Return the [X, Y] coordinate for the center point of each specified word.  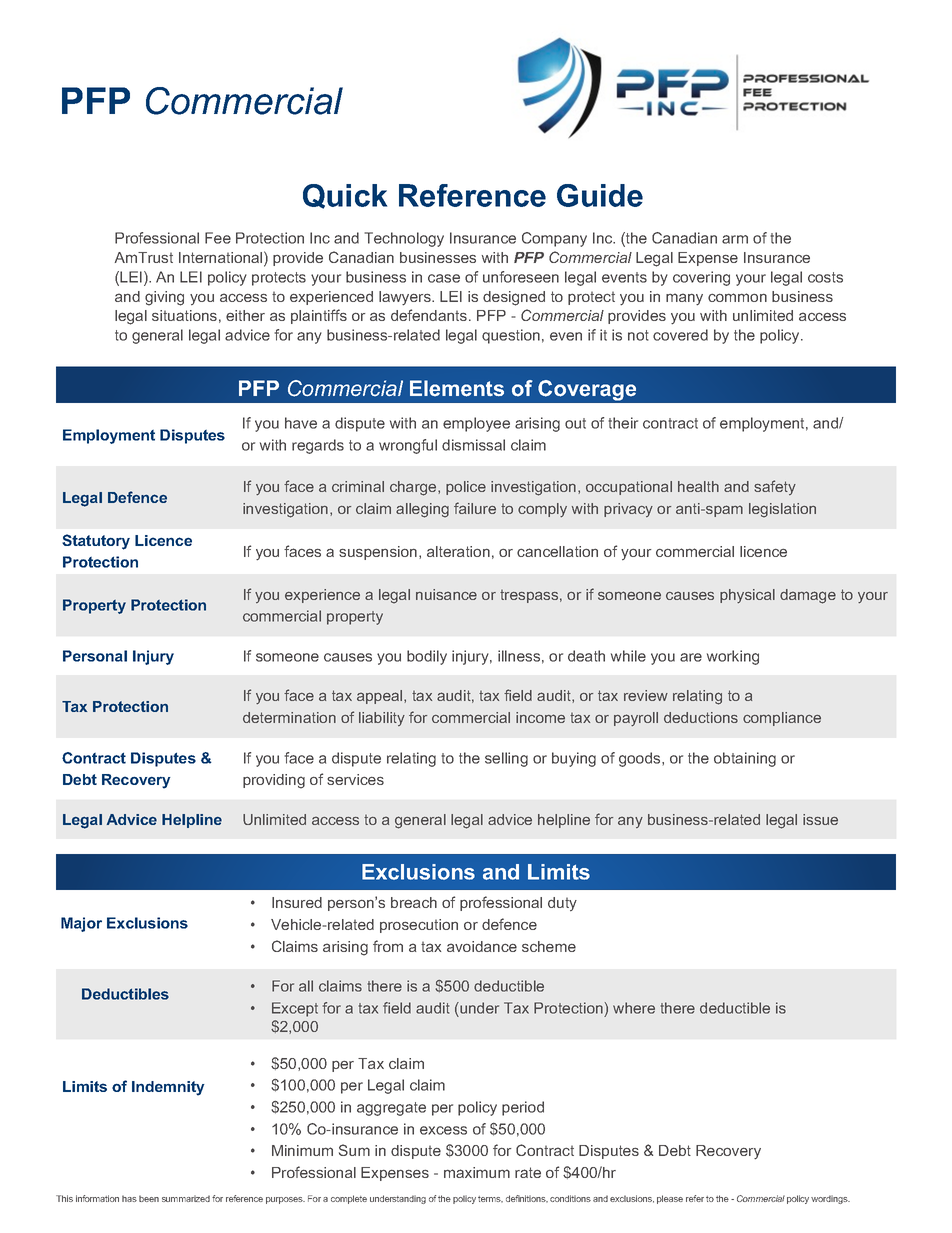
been [149, 1198]
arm [735, 239]
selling [506, 759]
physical [747, 596]
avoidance [482, 946]
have [301, 423]
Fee [218, 238]
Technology [404, 239]
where [634, 1008]
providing [274, 781]
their [623, 423]
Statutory [96, 542]
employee [476, 424]
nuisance [446, 594]
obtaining [745, 759]
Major [81, 924]
